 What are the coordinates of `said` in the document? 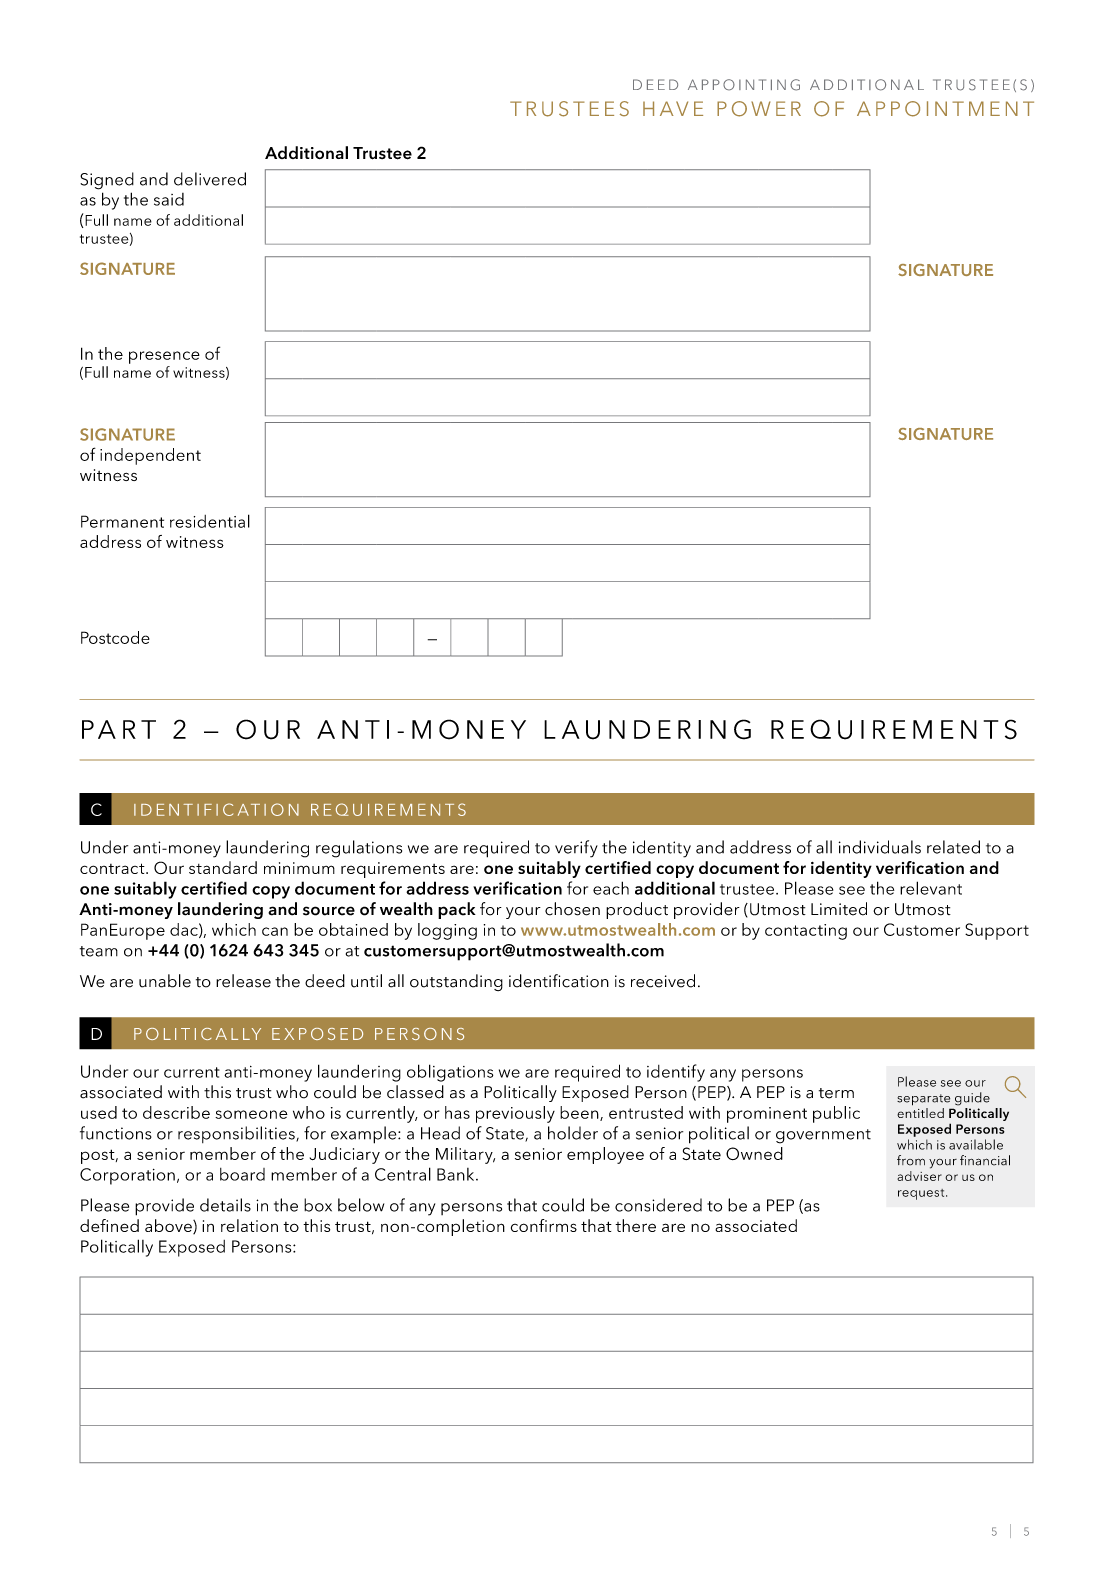 It's located at (169, 199).
